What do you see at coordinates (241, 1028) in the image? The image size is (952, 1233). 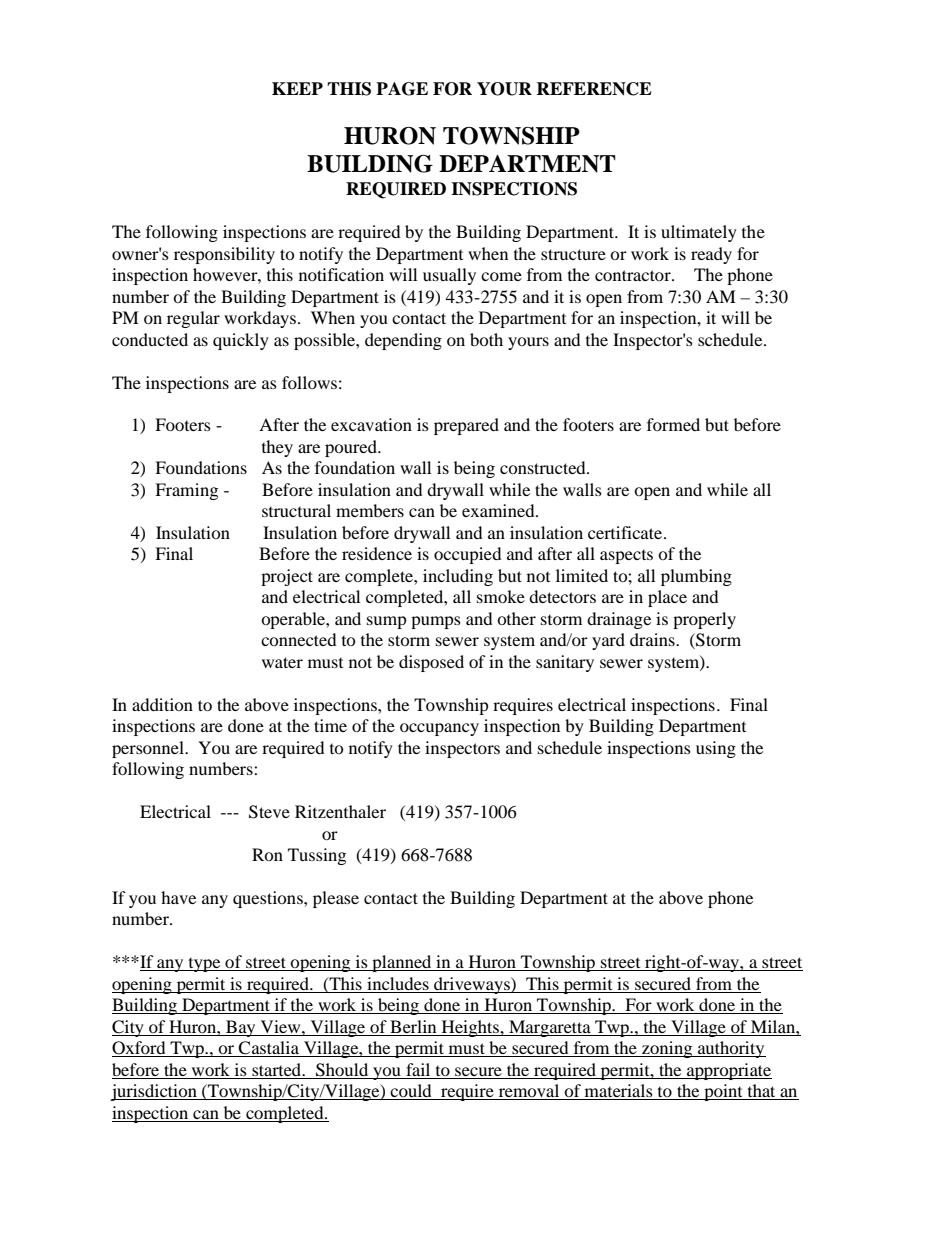 I see `Bay` at bounding box center [241, 1028].
